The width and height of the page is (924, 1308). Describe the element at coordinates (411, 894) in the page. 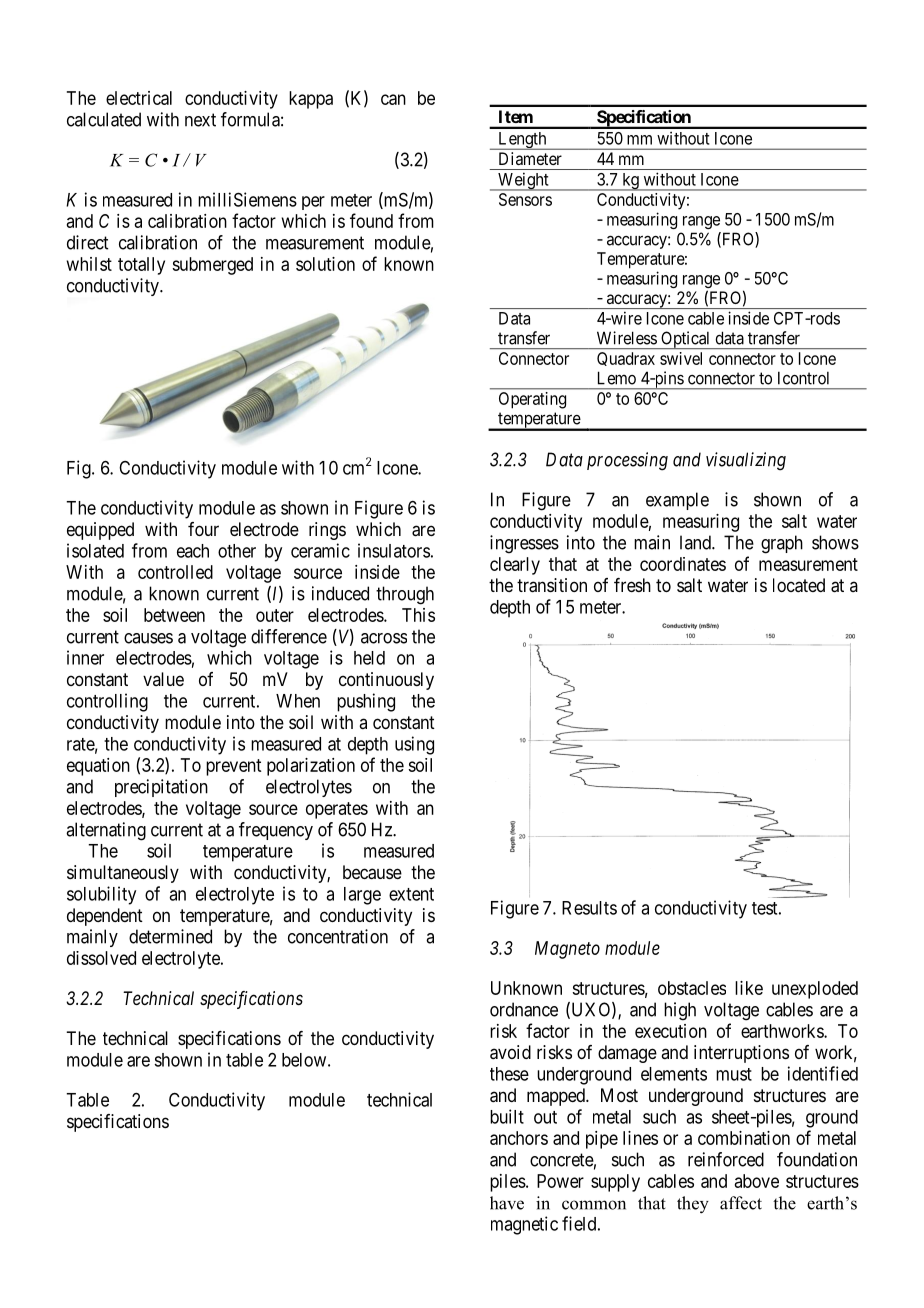

I see `extent` at that location.
